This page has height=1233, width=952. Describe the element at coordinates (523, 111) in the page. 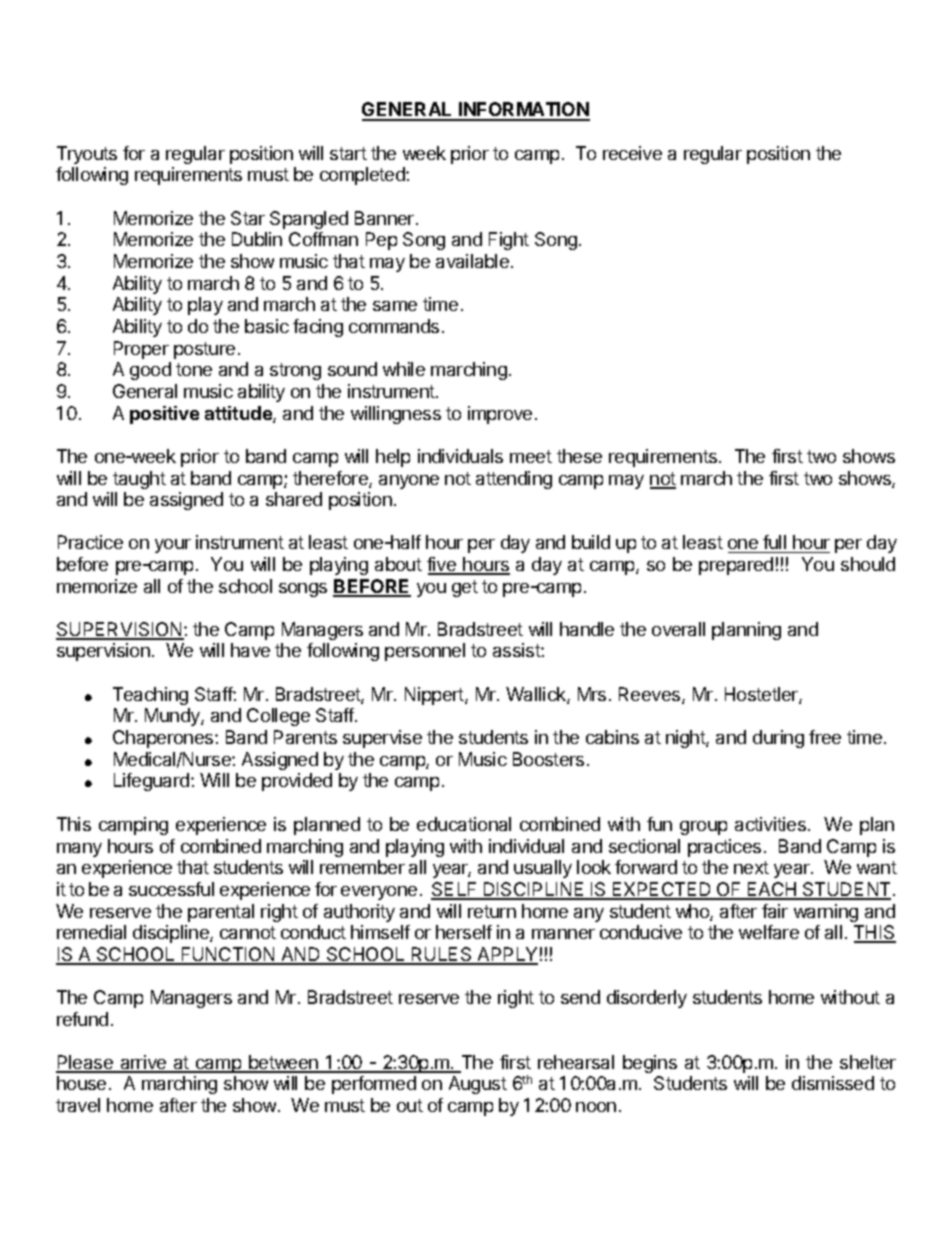

I see `INFORMATION` at that location.
